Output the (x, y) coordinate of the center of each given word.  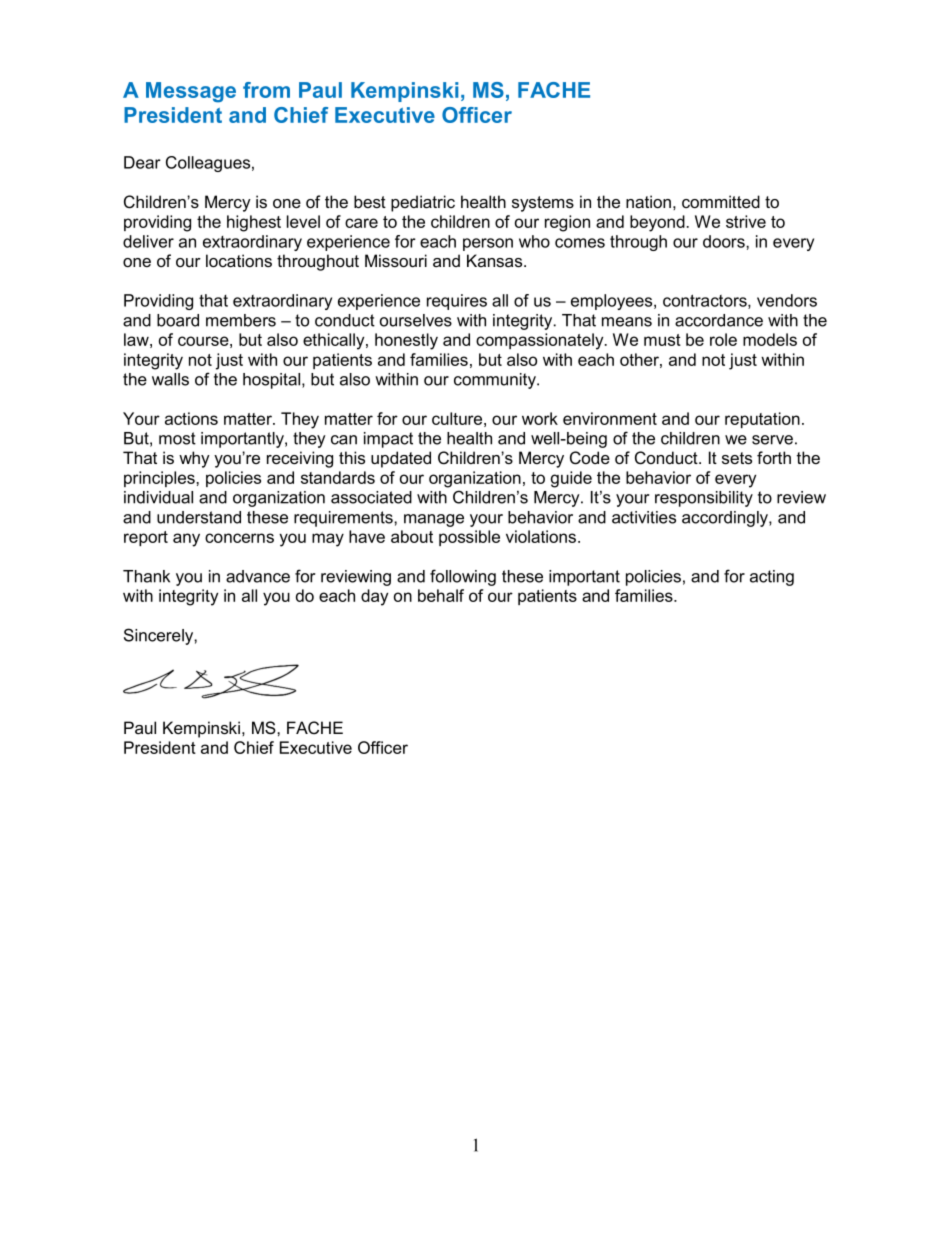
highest (254, 223)
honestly (406, 341)
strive (746, 221)
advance (258, 576)
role (723, 339)
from (266, 90)
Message (191, 92)
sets (737, 458)
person (488, 244)
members (241, 320)
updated (401, 459)
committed (721, 201)
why (194, 459)
